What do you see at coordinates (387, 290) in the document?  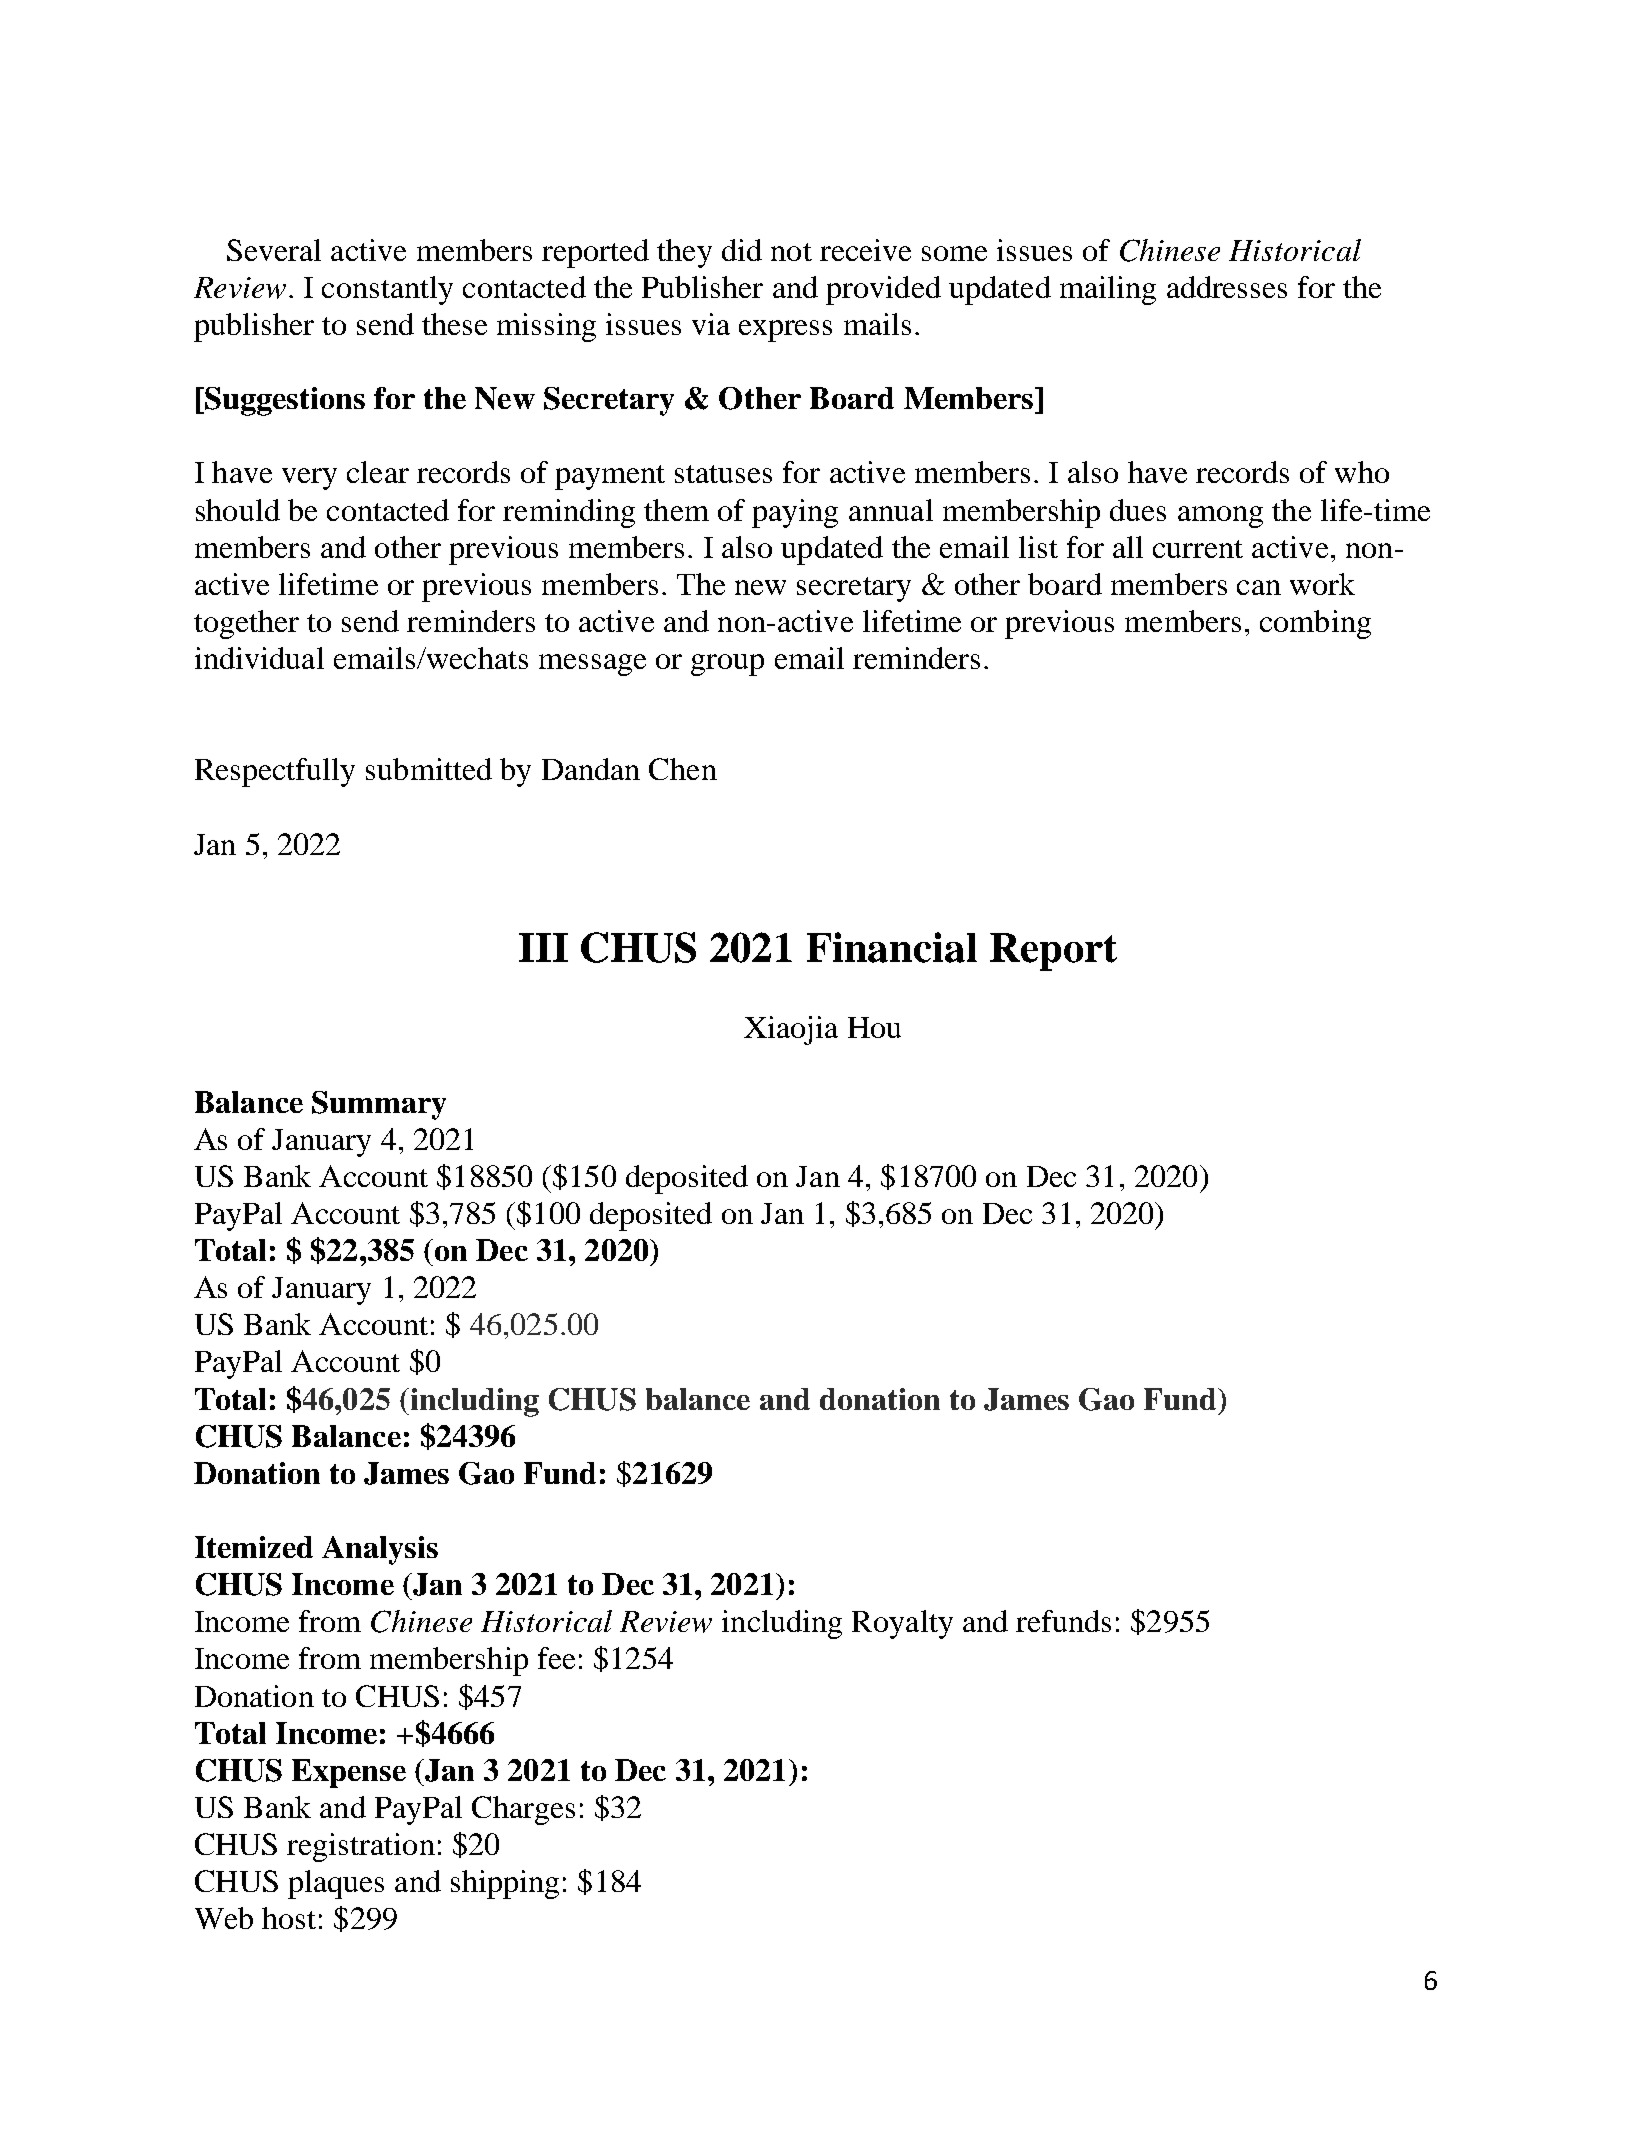 I see `constantly` at bounding box center [387, 290].
